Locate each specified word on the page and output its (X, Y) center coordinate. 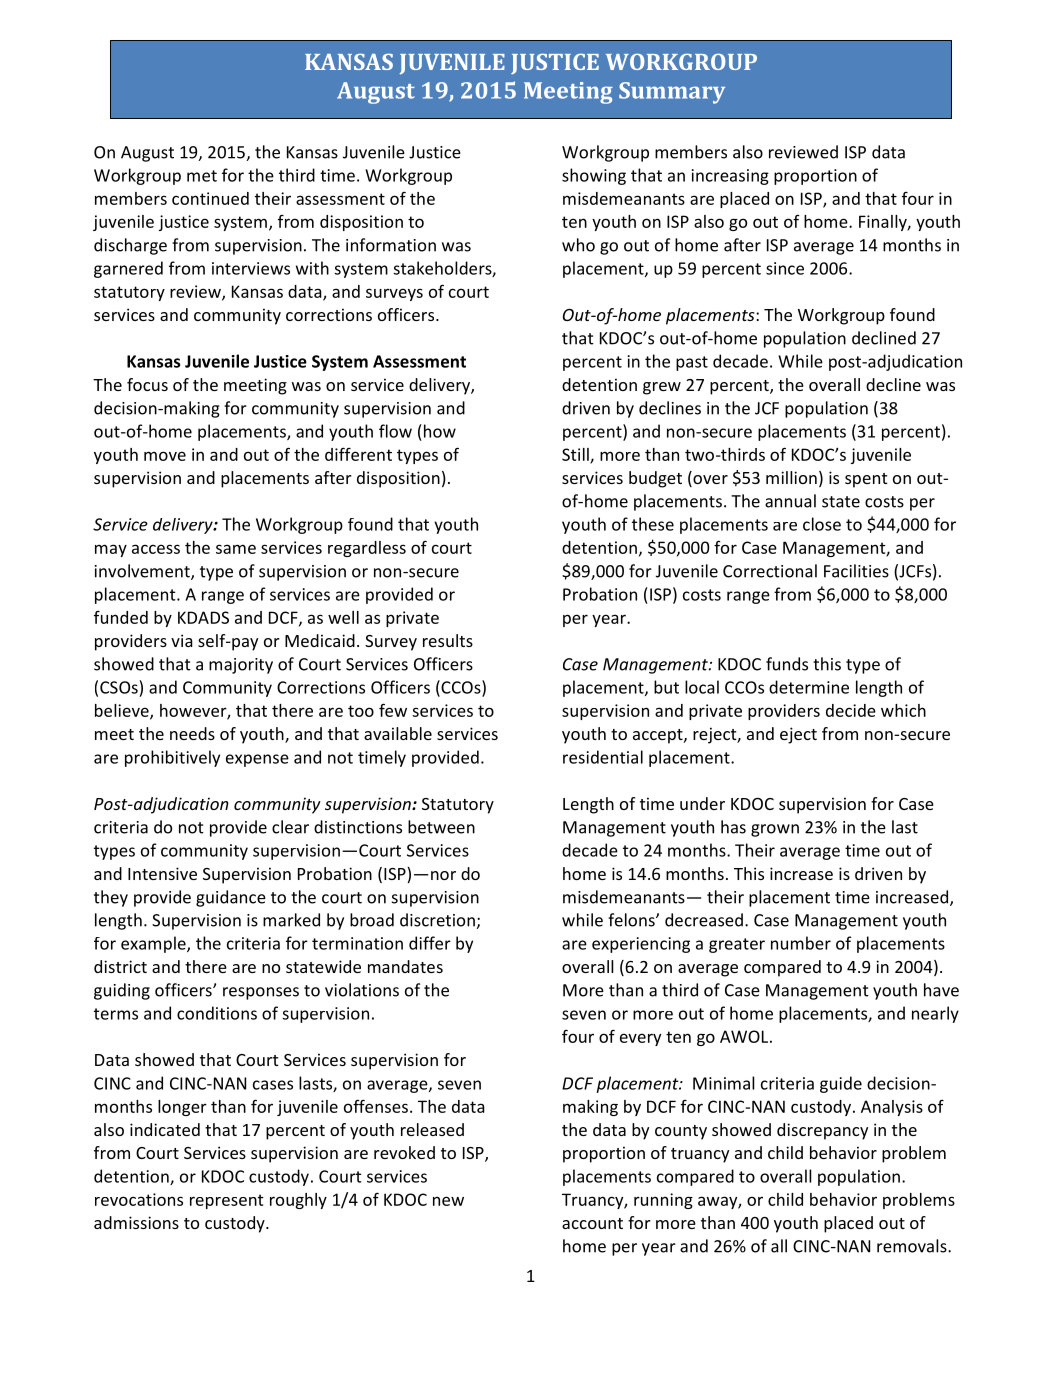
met (202, 176)
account (592, 1223)
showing (594, 176)
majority (241, 666)
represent (227, 1201)
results (448, 640)
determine (809, 687)
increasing (730, 177)
